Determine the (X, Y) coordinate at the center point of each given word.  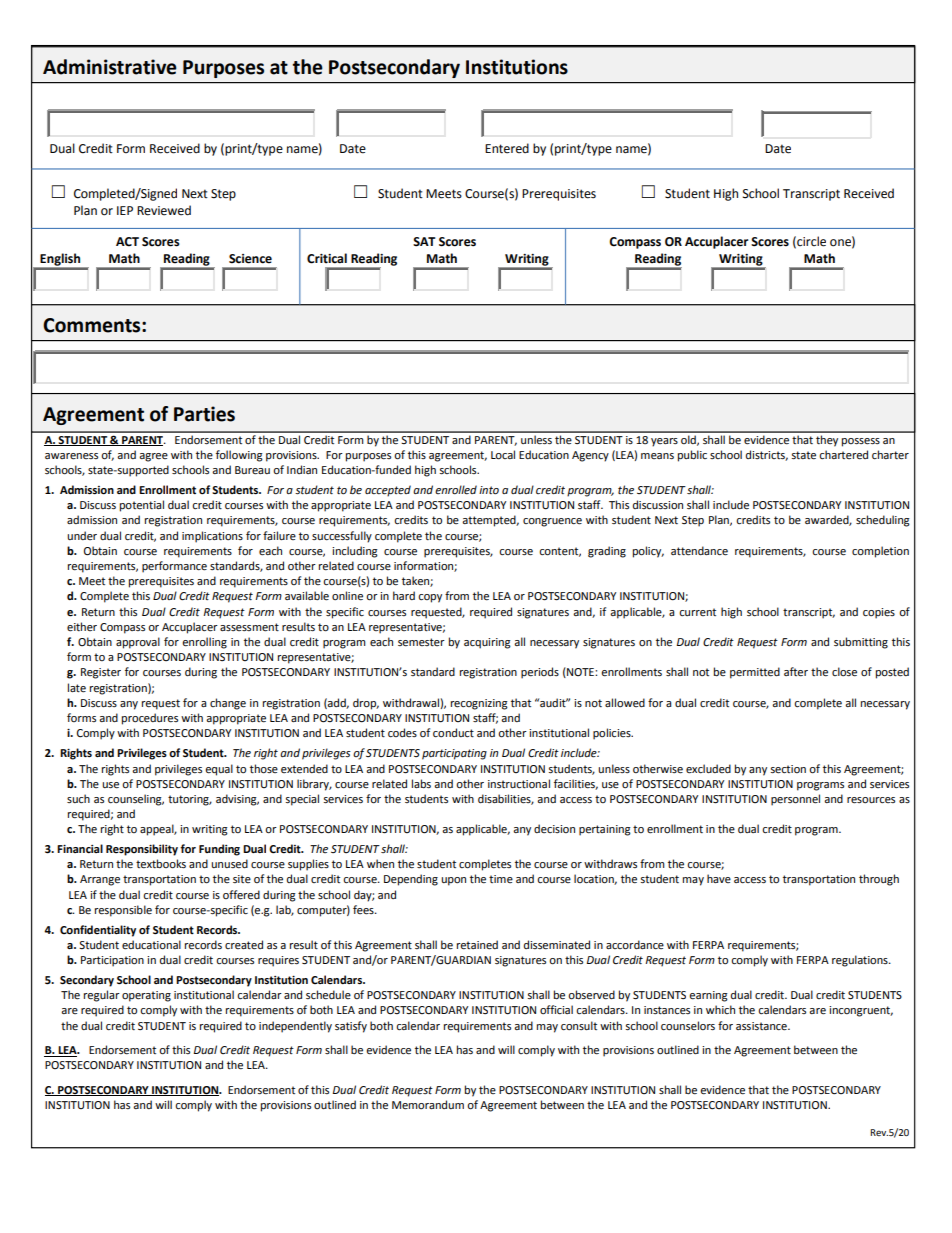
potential (142, 506)
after (796, 672)
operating (146, 996)
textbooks (161, 864)
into (489, 490)
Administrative (110, 67)
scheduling (883, 521)
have (719, 878)
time (501, 879)
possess (861, 442)
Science (250, 259)
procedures (150, 719)
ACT (127, 242)
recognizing (479, 704)
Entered (507, 148)
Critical (327, 258)
